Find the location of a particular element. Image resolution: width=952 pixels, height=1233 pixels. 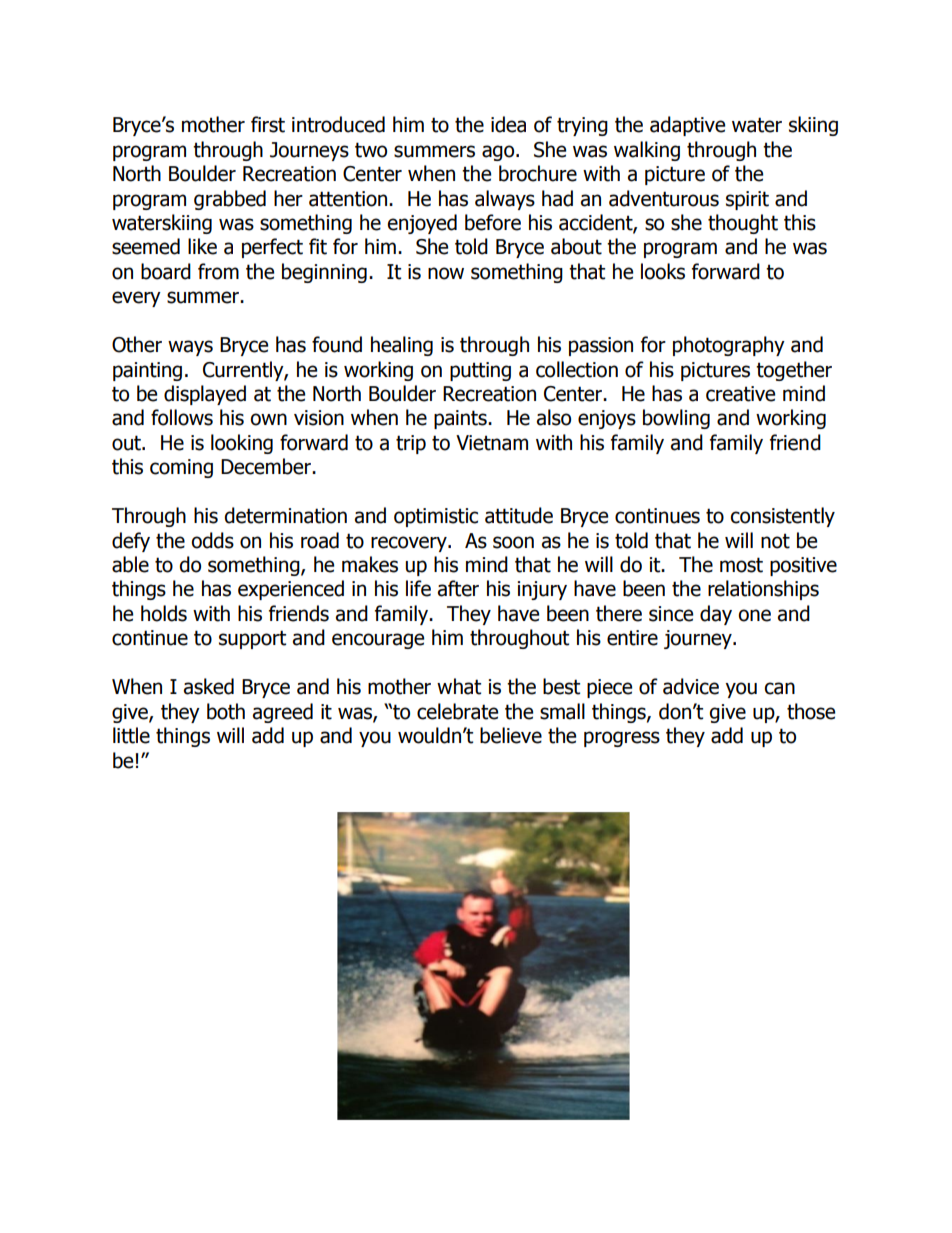

painting is located at coordinates (147, 371).
